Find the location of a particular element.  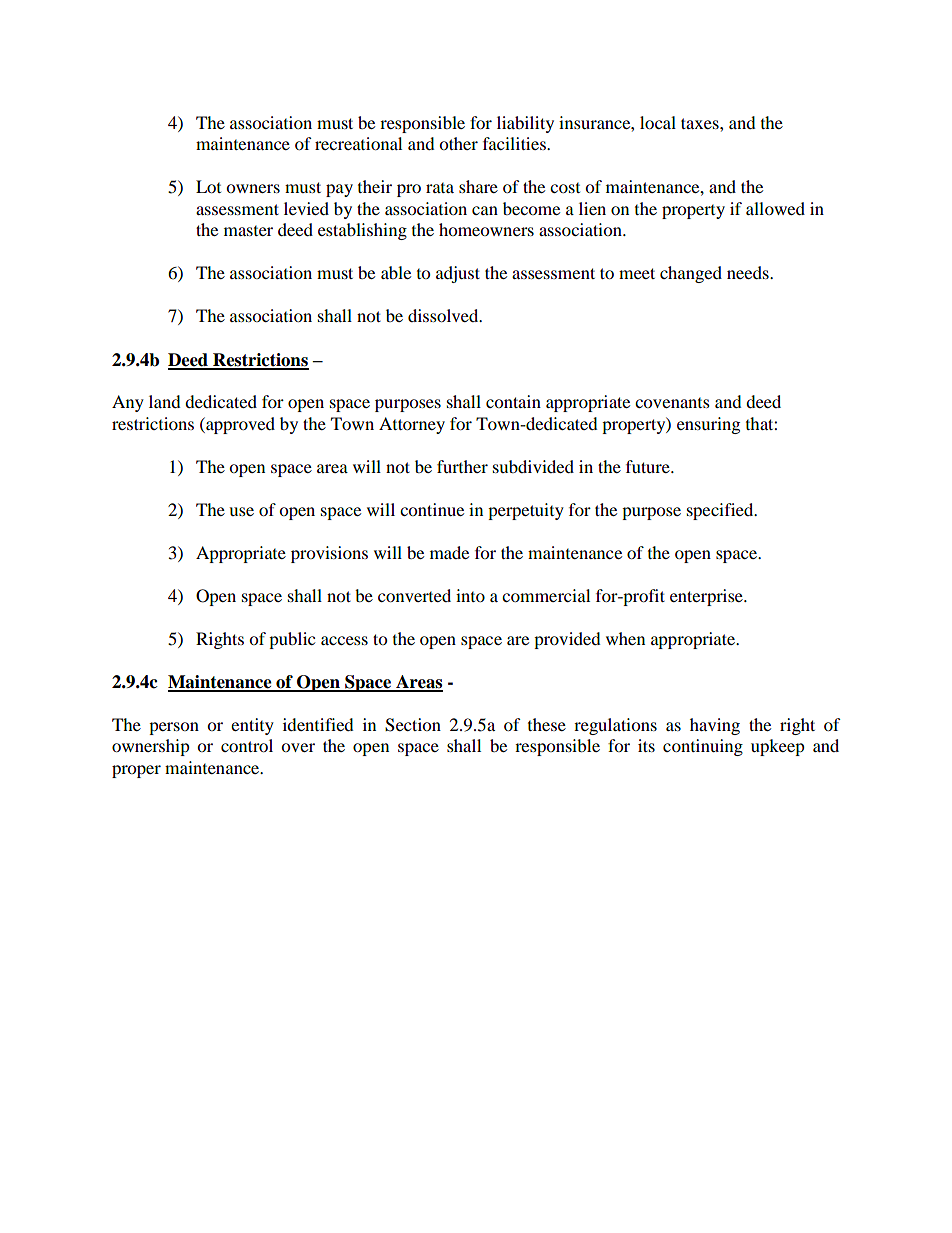

Lot is located at coordinates (208, 186).
